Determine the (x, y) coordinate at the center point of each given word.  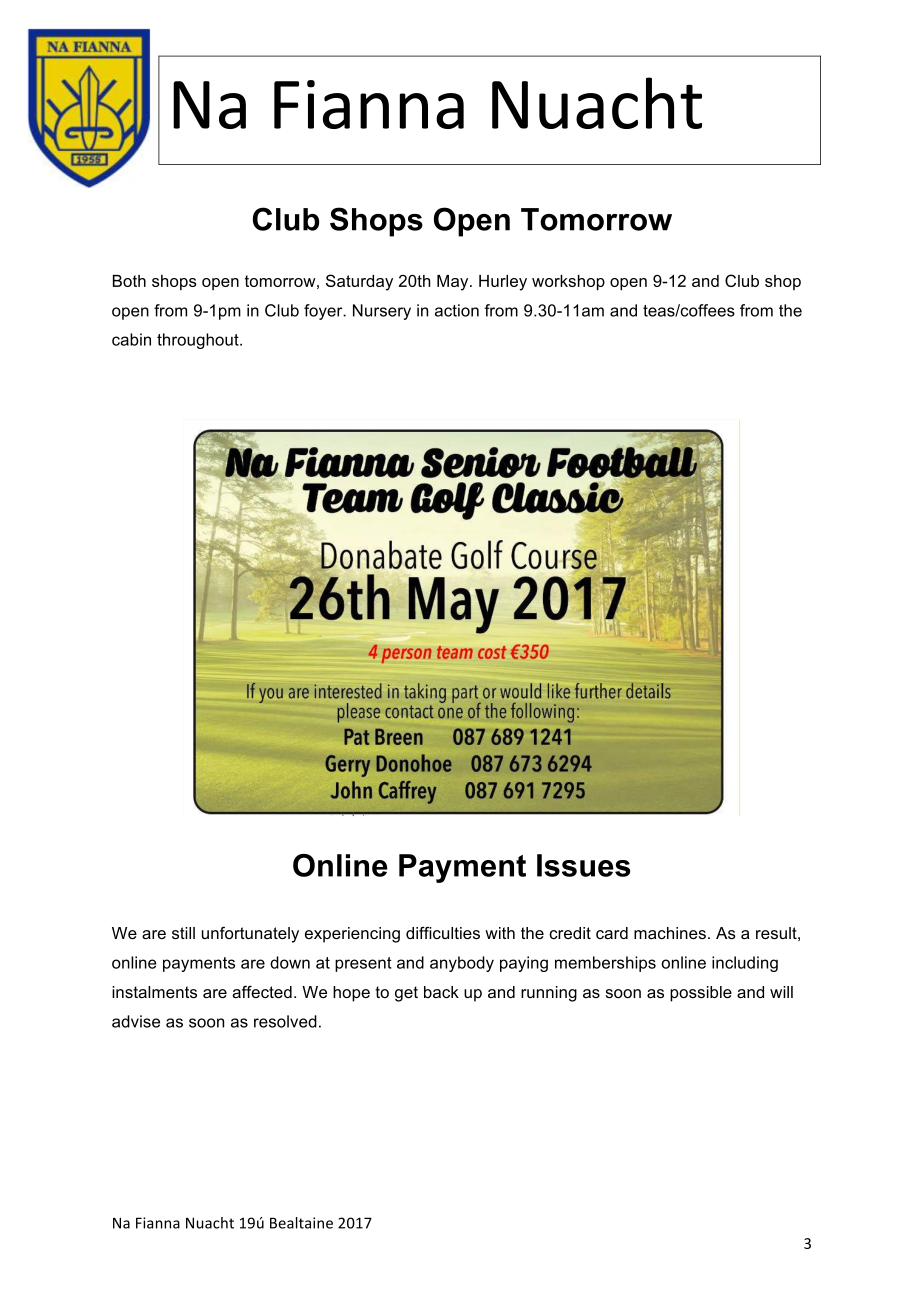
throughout (199, 341)
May (454, 283)
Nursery (382, 312)
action (457, 310)
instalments (154, 992)
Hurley (503, 283)
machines (670, 933)
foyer (324, 312)
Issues (583, 865)
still (183, 933)
